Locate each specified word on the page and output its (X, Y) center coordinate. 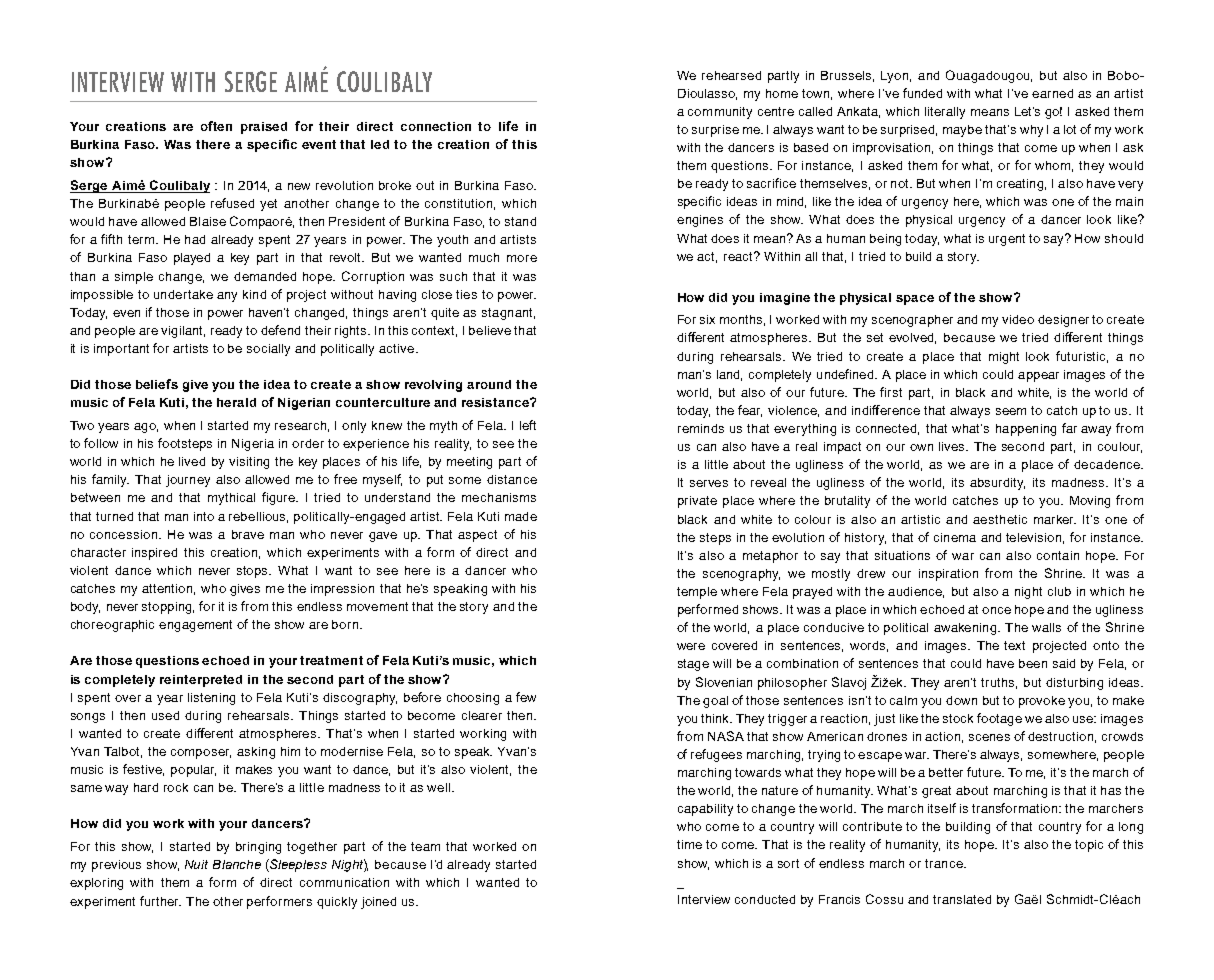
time (689, 844)
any (227, 297)
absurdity (997, 484)
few (526, 697)
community (720, 113)
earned (1052, 93)
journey (188, 481)
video (1018, 319)
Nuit (196, 864)
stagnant (508, 314)
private (697, 502)
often (216, 126)
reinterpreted (201, 681)
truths (999, 683)
